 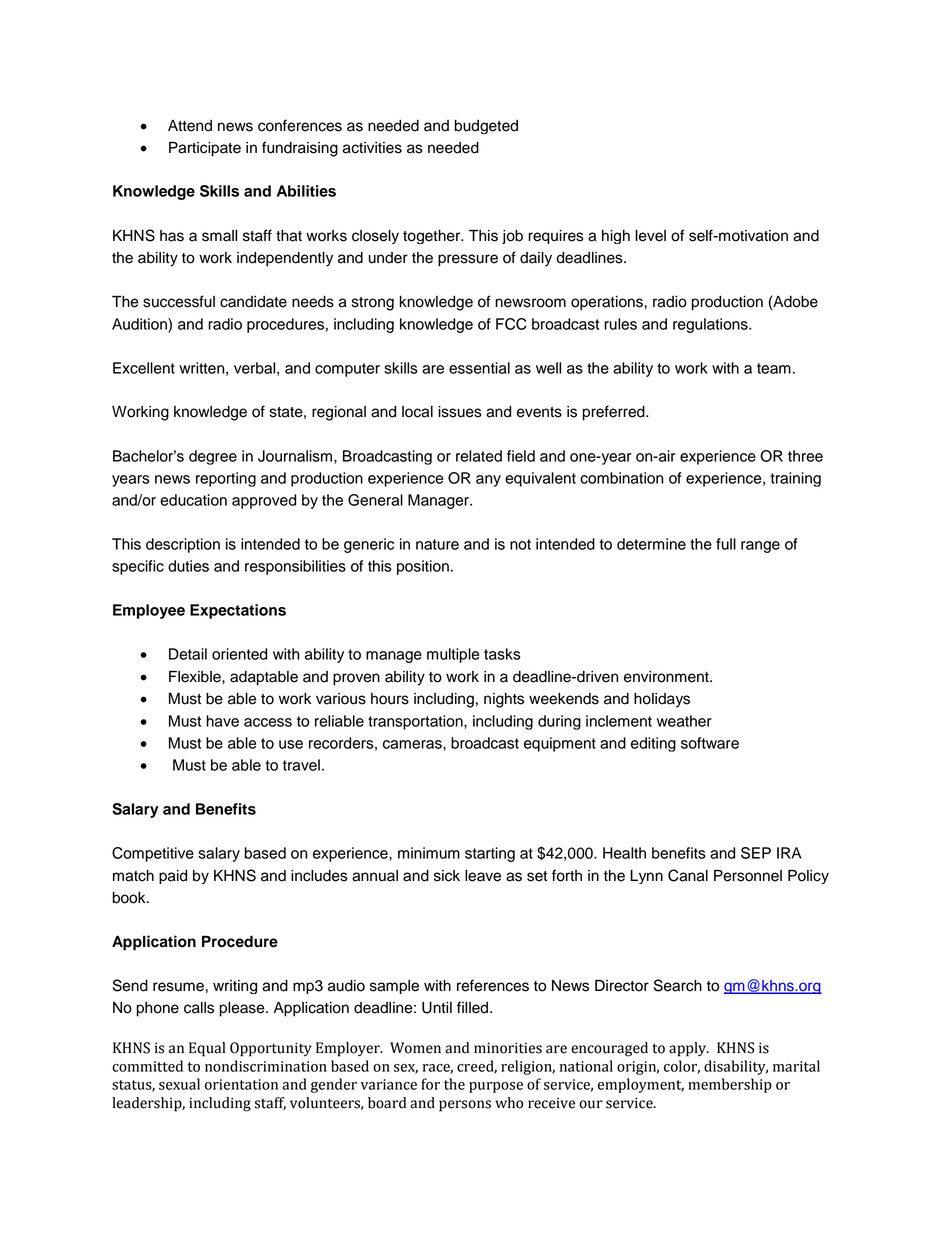 I want to click on duties, so click(x=188, y=566).
